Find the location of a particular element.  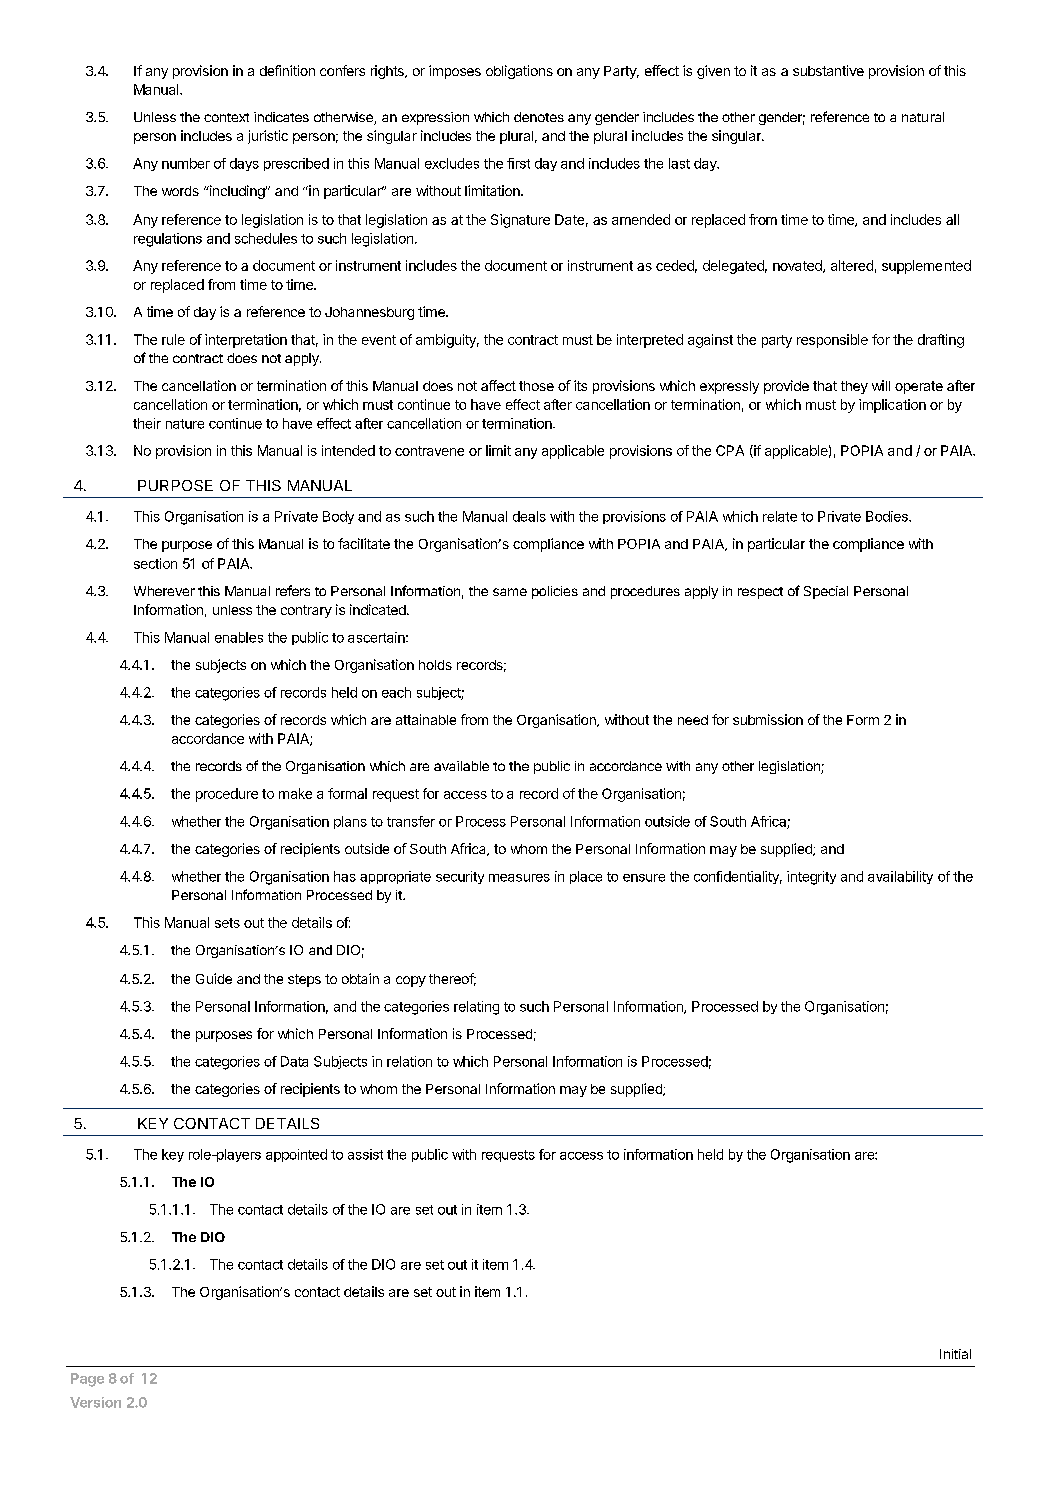

measures is located at coordinates (519, 878).
